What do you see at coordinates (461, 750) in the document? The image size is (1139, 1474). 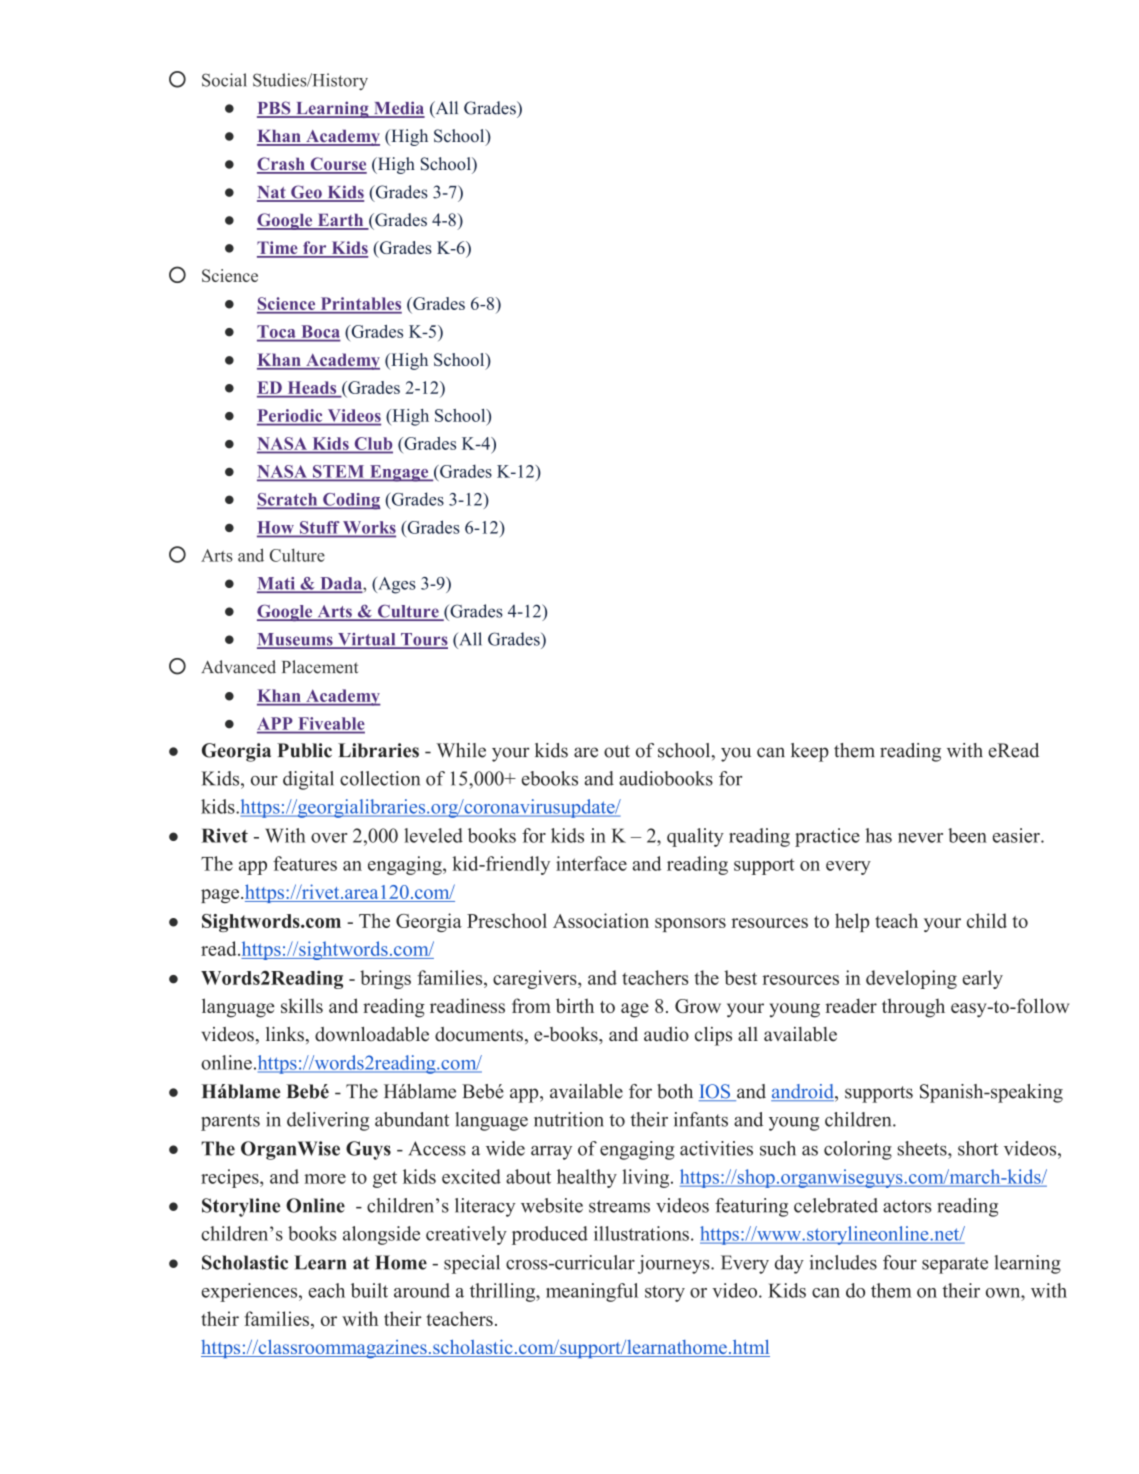 I see `While` at bounding box center [461, 750].
